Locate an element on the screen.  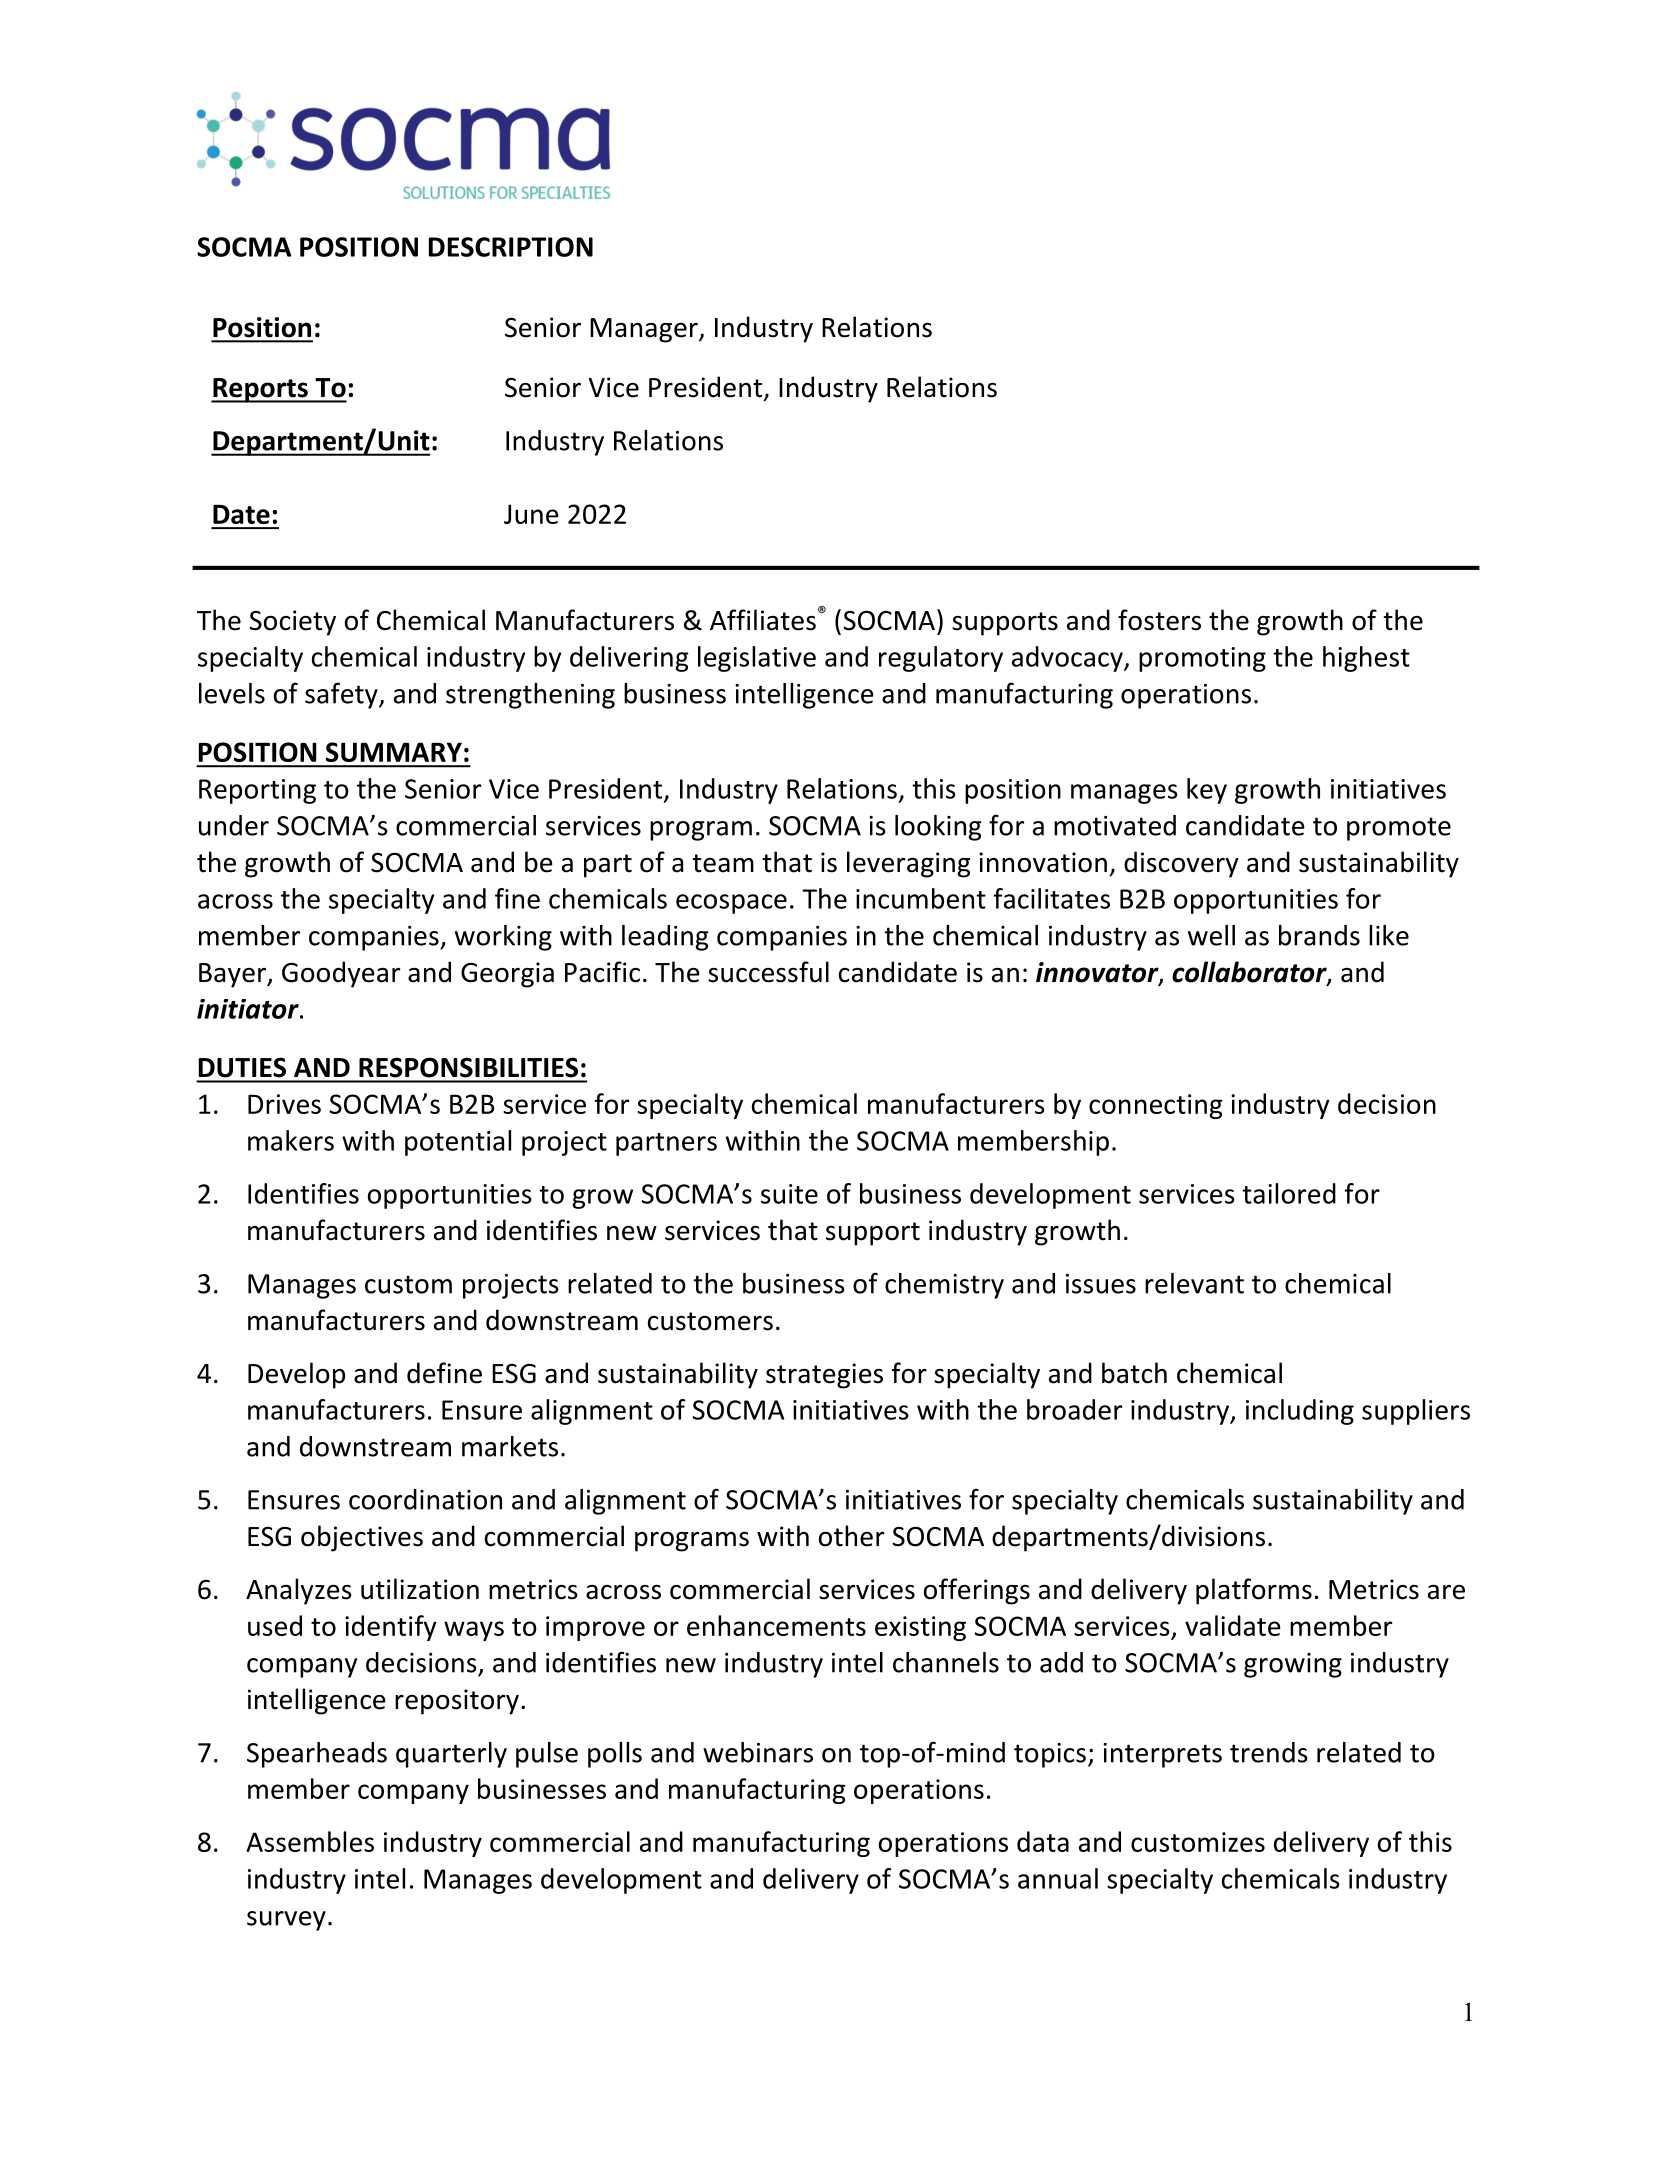
Manager is located at coordinates (645, 330).
